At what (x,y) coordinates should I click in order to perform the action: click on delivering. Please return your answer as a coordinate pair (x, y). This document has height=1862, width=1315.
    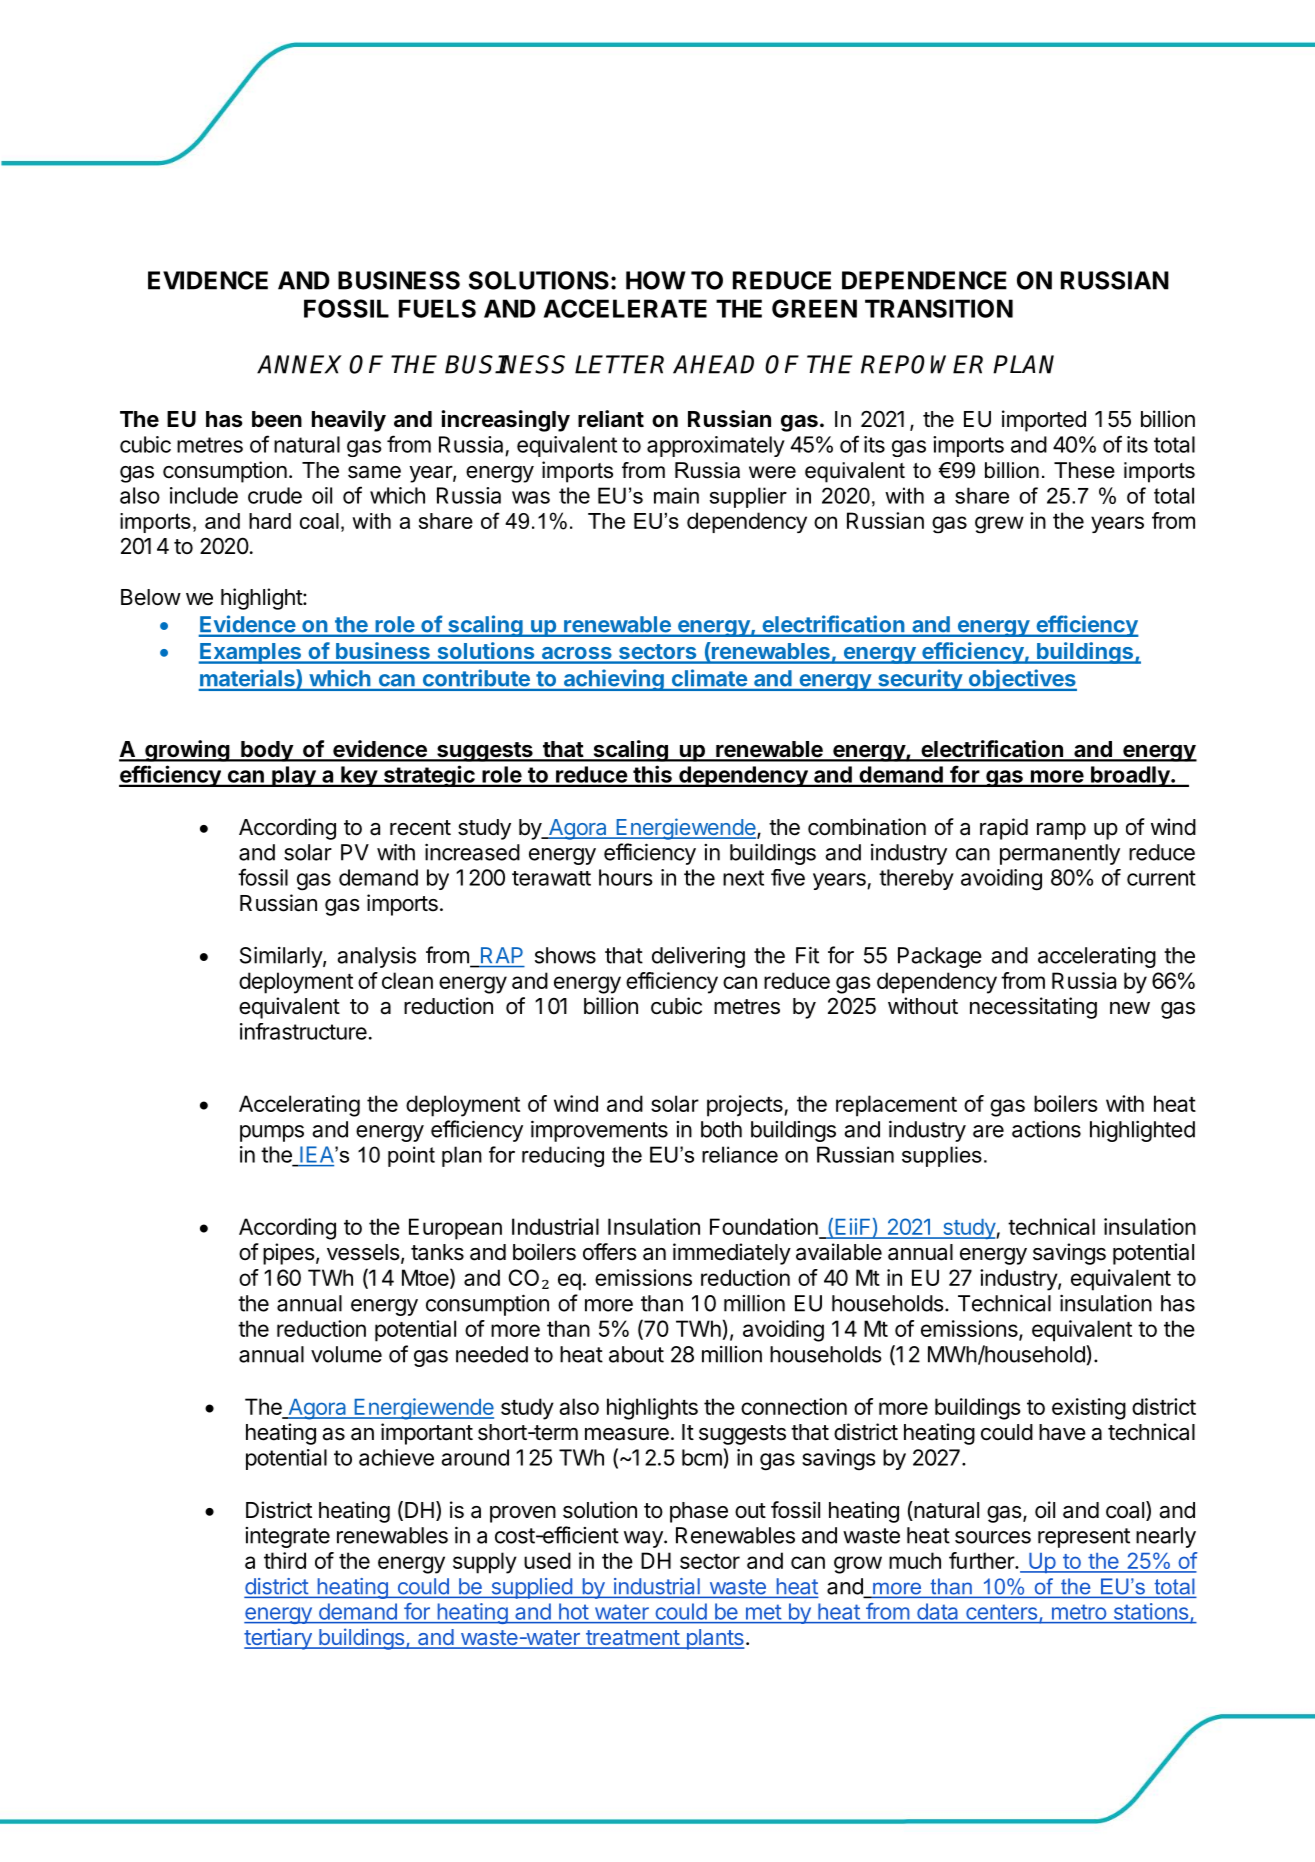
    Looking at the image, I should click on (698, 957).
